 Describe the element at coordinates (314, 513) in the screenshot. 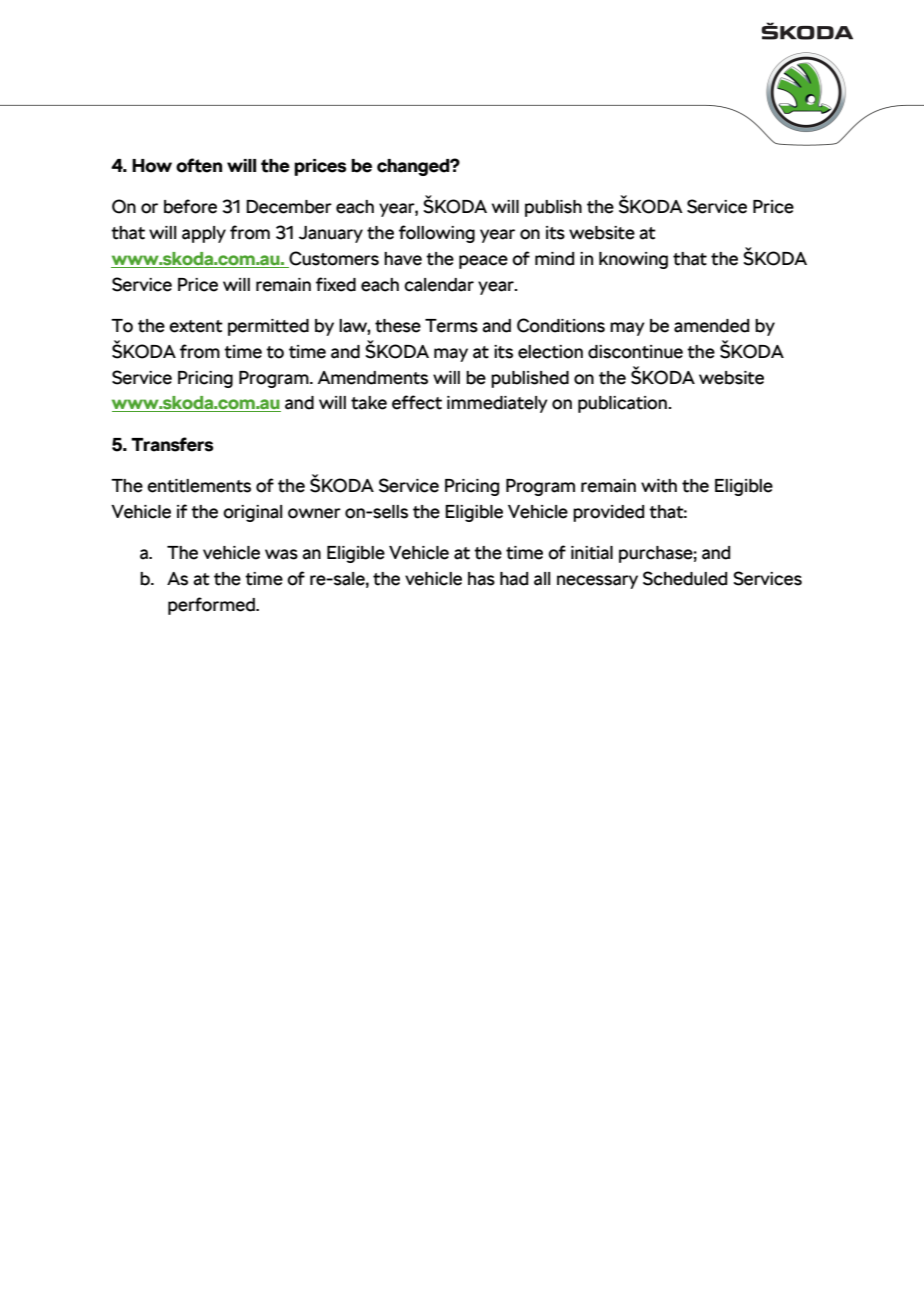

I see `owner` at that location.
